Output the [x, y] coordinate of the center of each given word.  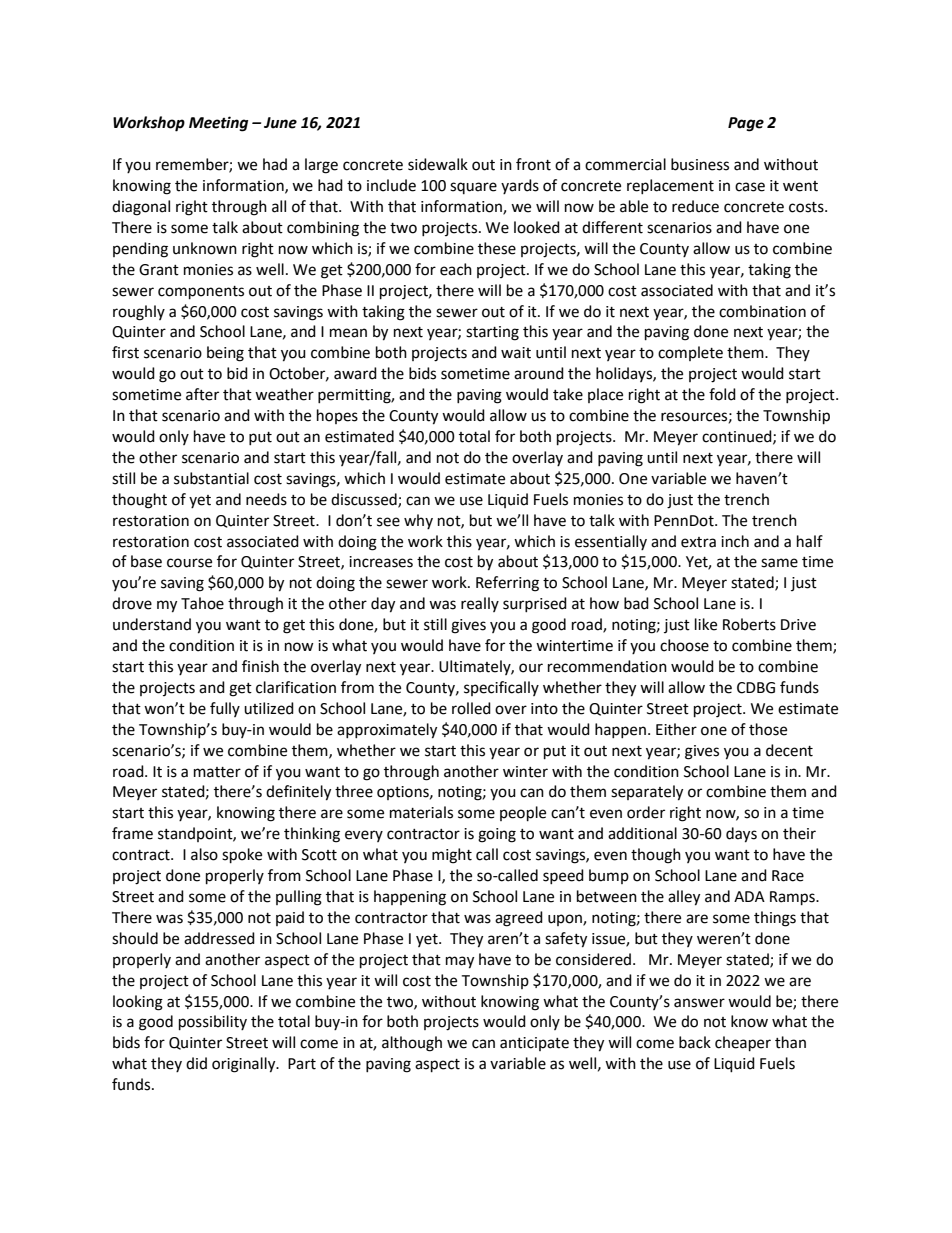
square [473, 188]
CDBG [756, 688]
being [225, 354]
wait [516, 353]
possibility [213, 1023]
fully [225, 709]
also [204, 854]
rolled [471, 708]
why [418, 521]
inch [735, 541]
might [452, 856]
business [700, 164]
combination [762, 311]
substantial [211, 478]
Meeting [218, 124]
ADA [749, 896]
